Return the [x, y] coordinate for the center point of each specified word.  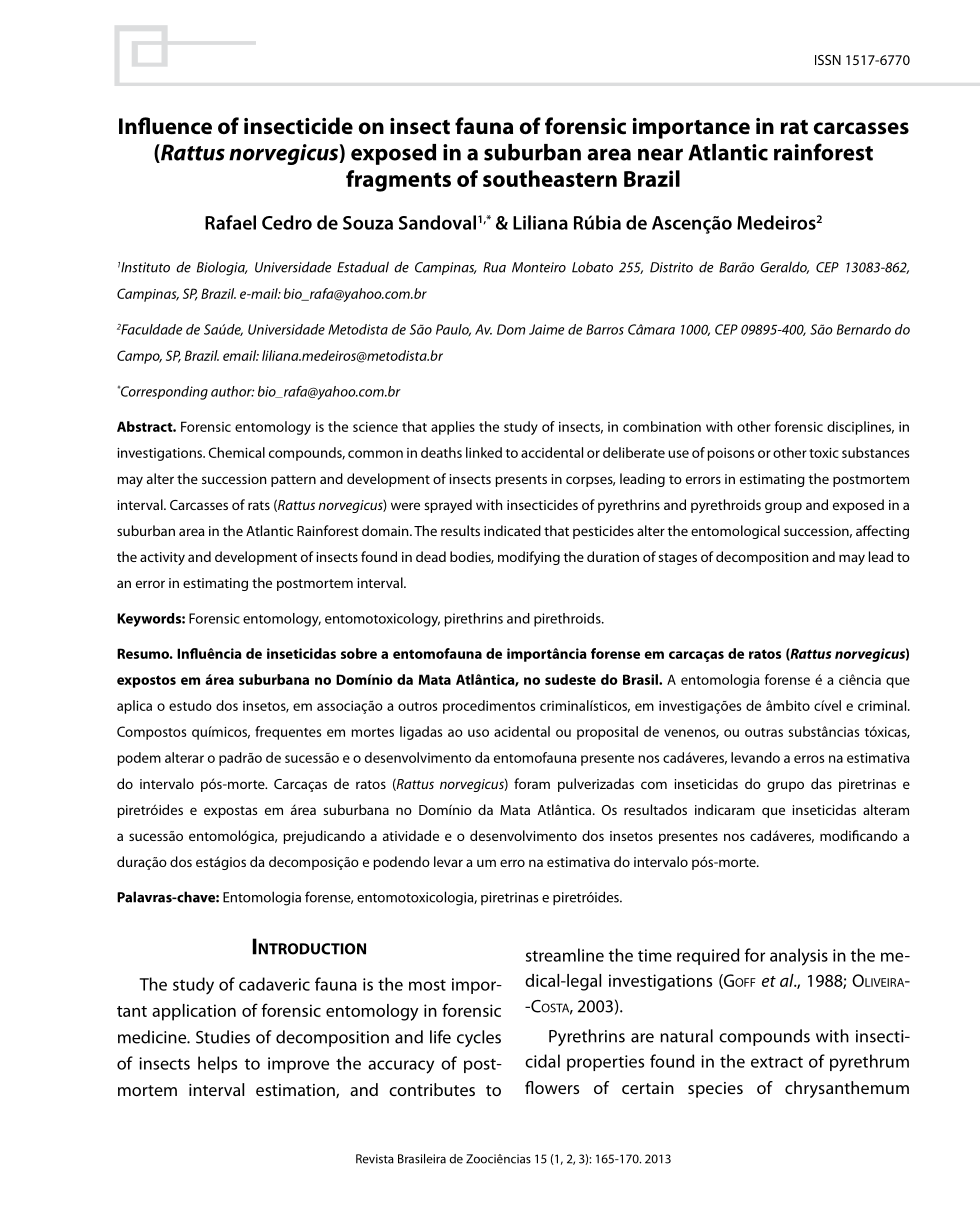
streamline [565, 955]
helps [217, 1064]
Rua [494, 267]
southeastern [550, 178]
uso [478, 733]
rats [259, 505]
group [783, 507]
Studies [223, 1037]
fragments [398, 181]
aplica [134, 707]
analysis [799, 957]
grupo [785, 786]
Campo [139, 357]
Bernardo [864, 329]
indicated [512, 530]
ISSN [828, 60]
